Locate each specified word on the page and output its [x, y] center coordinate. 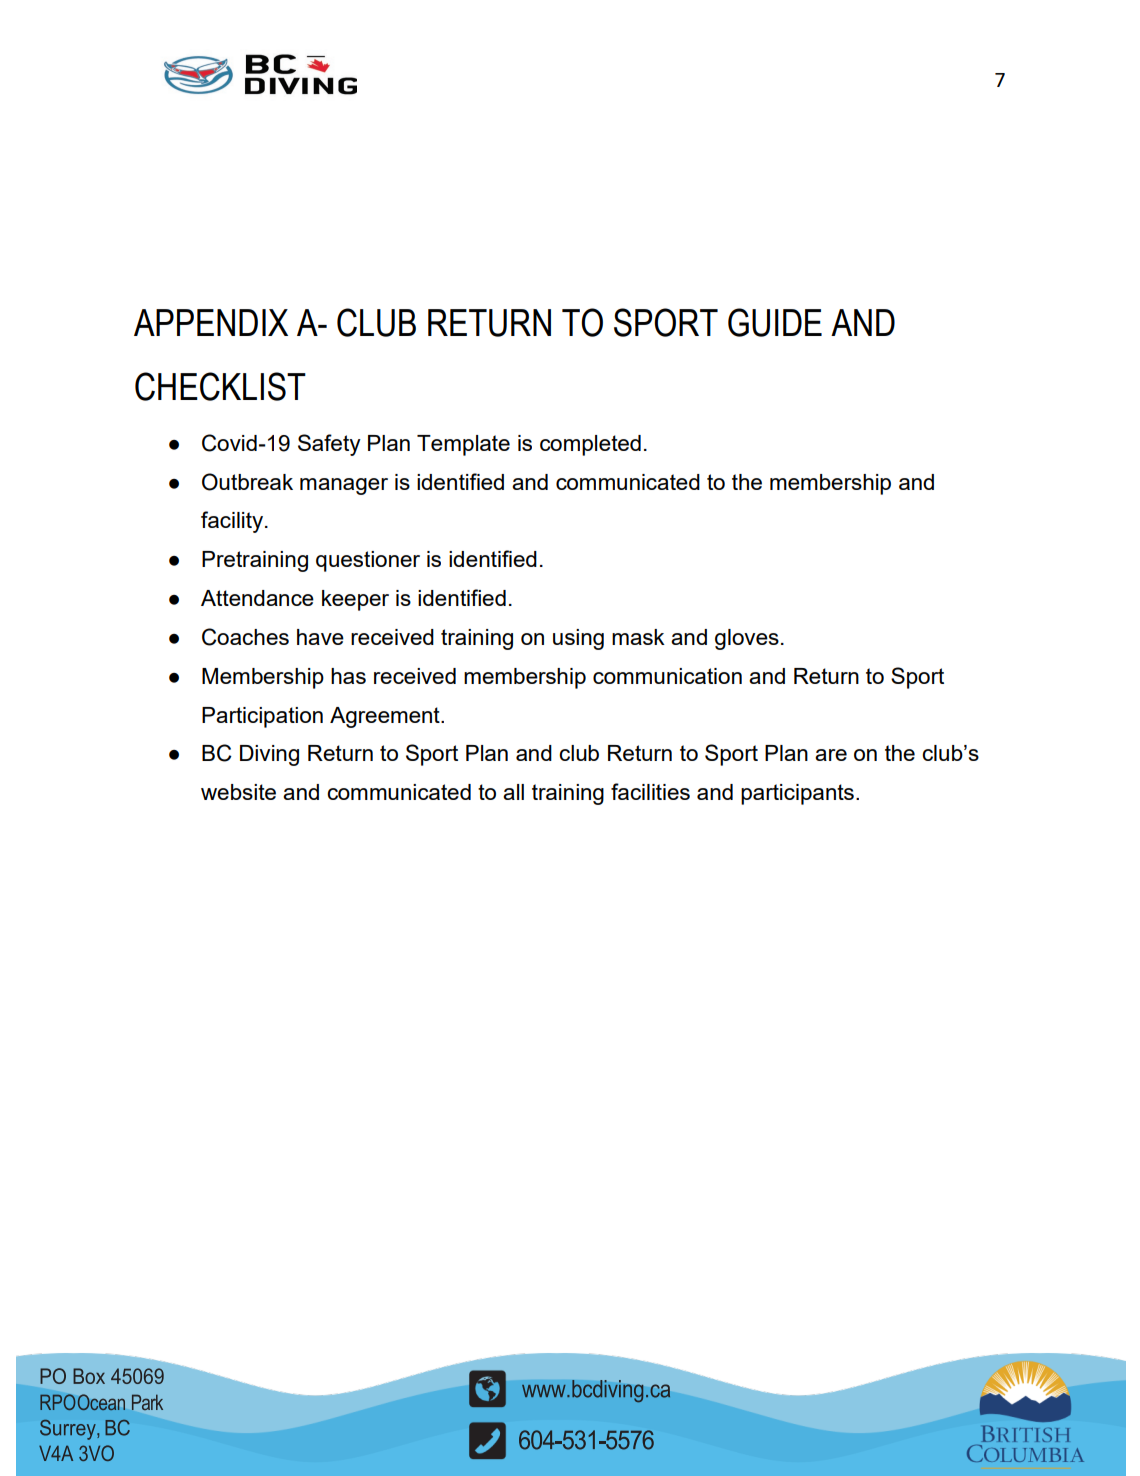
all [513, 792]
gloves [747, 639]
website [238, 792]
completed [590, 445]
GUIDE [775, 322]
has [348, 676]
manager [344, 486]
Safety [329, 445]
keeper [355, 600]
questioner [368, 561]
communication [667, 676]
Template [463, 445]
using [578, 639]
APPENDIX [211, 322]
